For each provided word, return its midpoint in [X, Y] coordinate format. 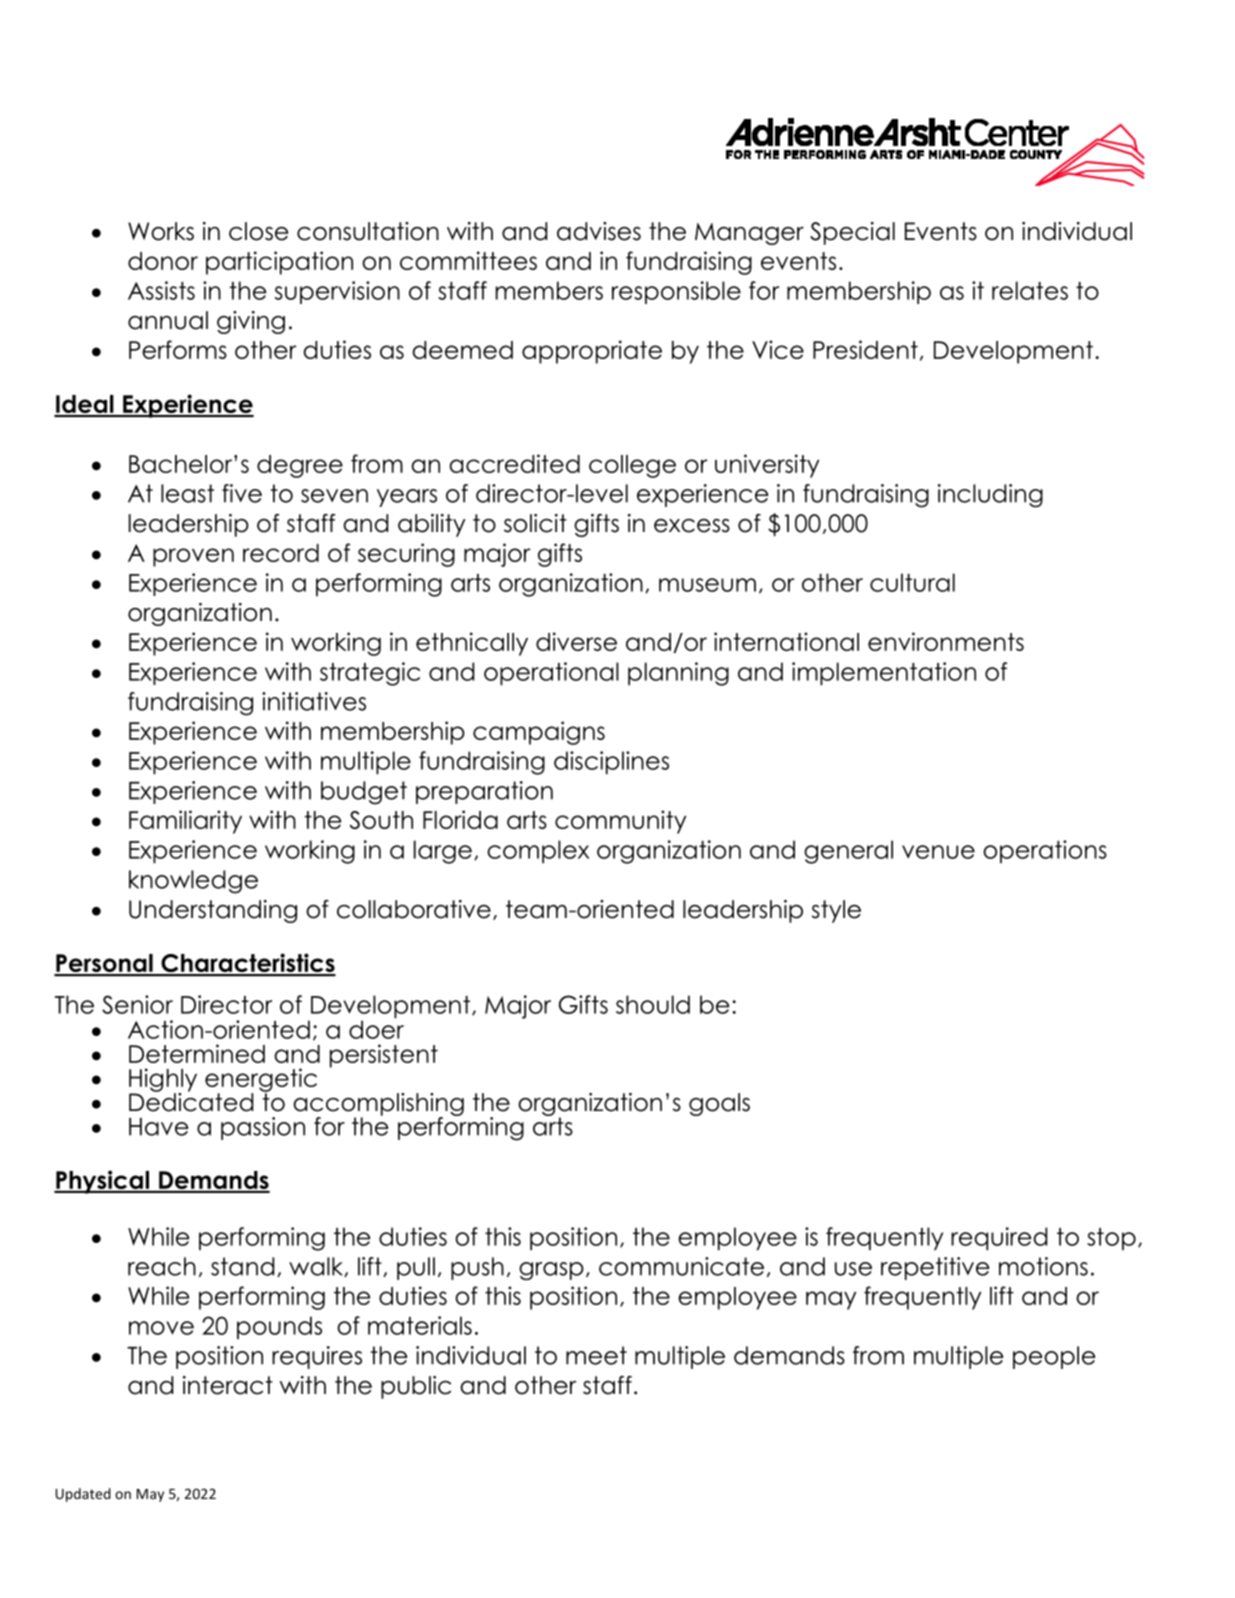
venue [938, 852]
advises [599, 231]
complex [538, 852]
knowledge [193, 882]
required [999, 1238]
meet [596, 1355]
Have [159, 1127]
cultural [912, 582]
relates [1030, 290]
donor [163, 261]
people [1054, 1357]
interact [228, 1385]
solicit [535, 523]
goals [719, 1104]
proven [193, 557]
